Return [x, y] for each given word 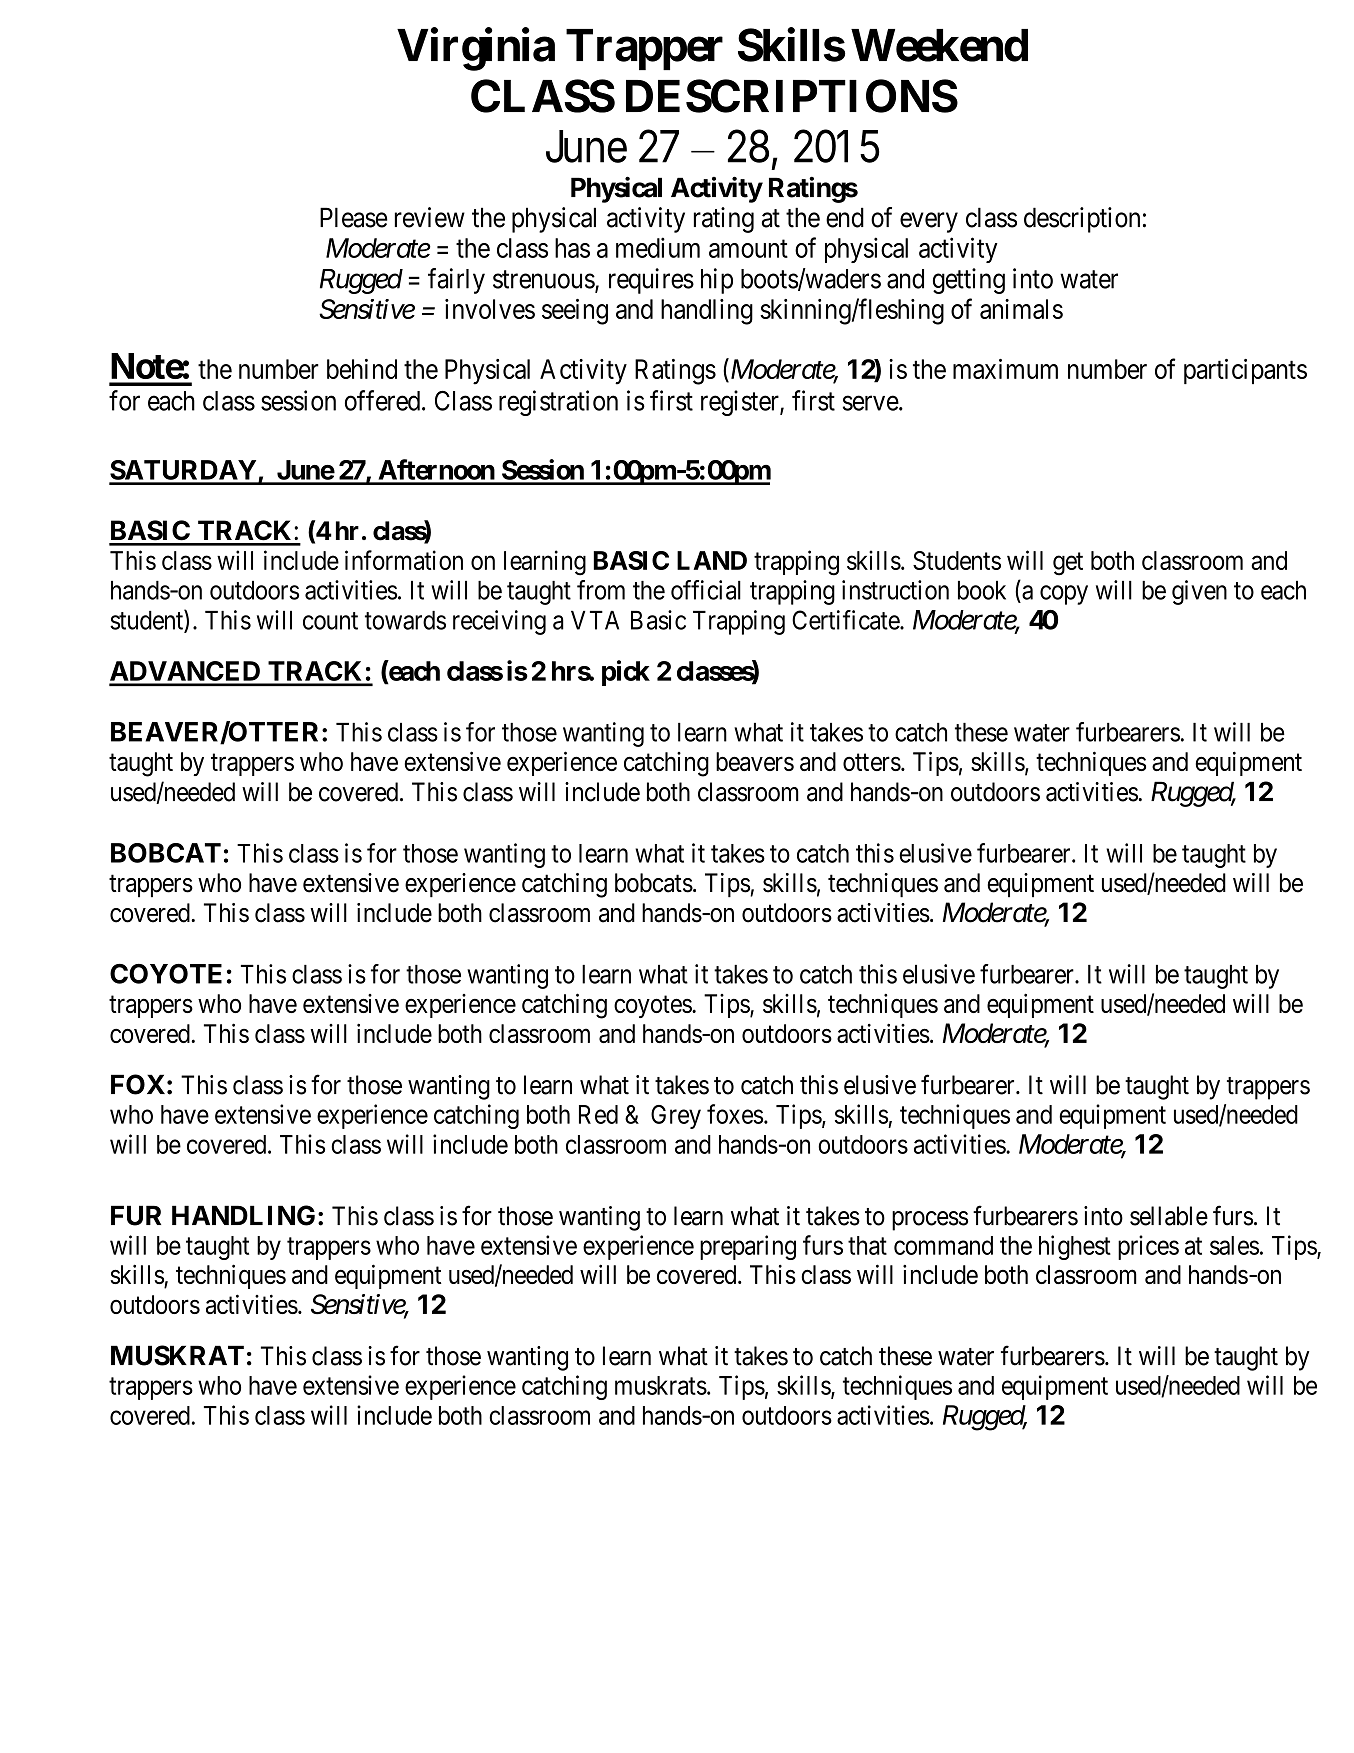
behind [362, 369]
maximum [1005, 369]
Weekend [939, 45]
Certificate [846, 620]
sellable [1169, 1216]
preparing [748, 1247]
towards [405, 620]
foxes [735, 1114]
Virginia [476, 49]
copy [1064, 595]
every [929, 222]
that [867, 1245]
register [741, 403]
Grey [676, 1117]
